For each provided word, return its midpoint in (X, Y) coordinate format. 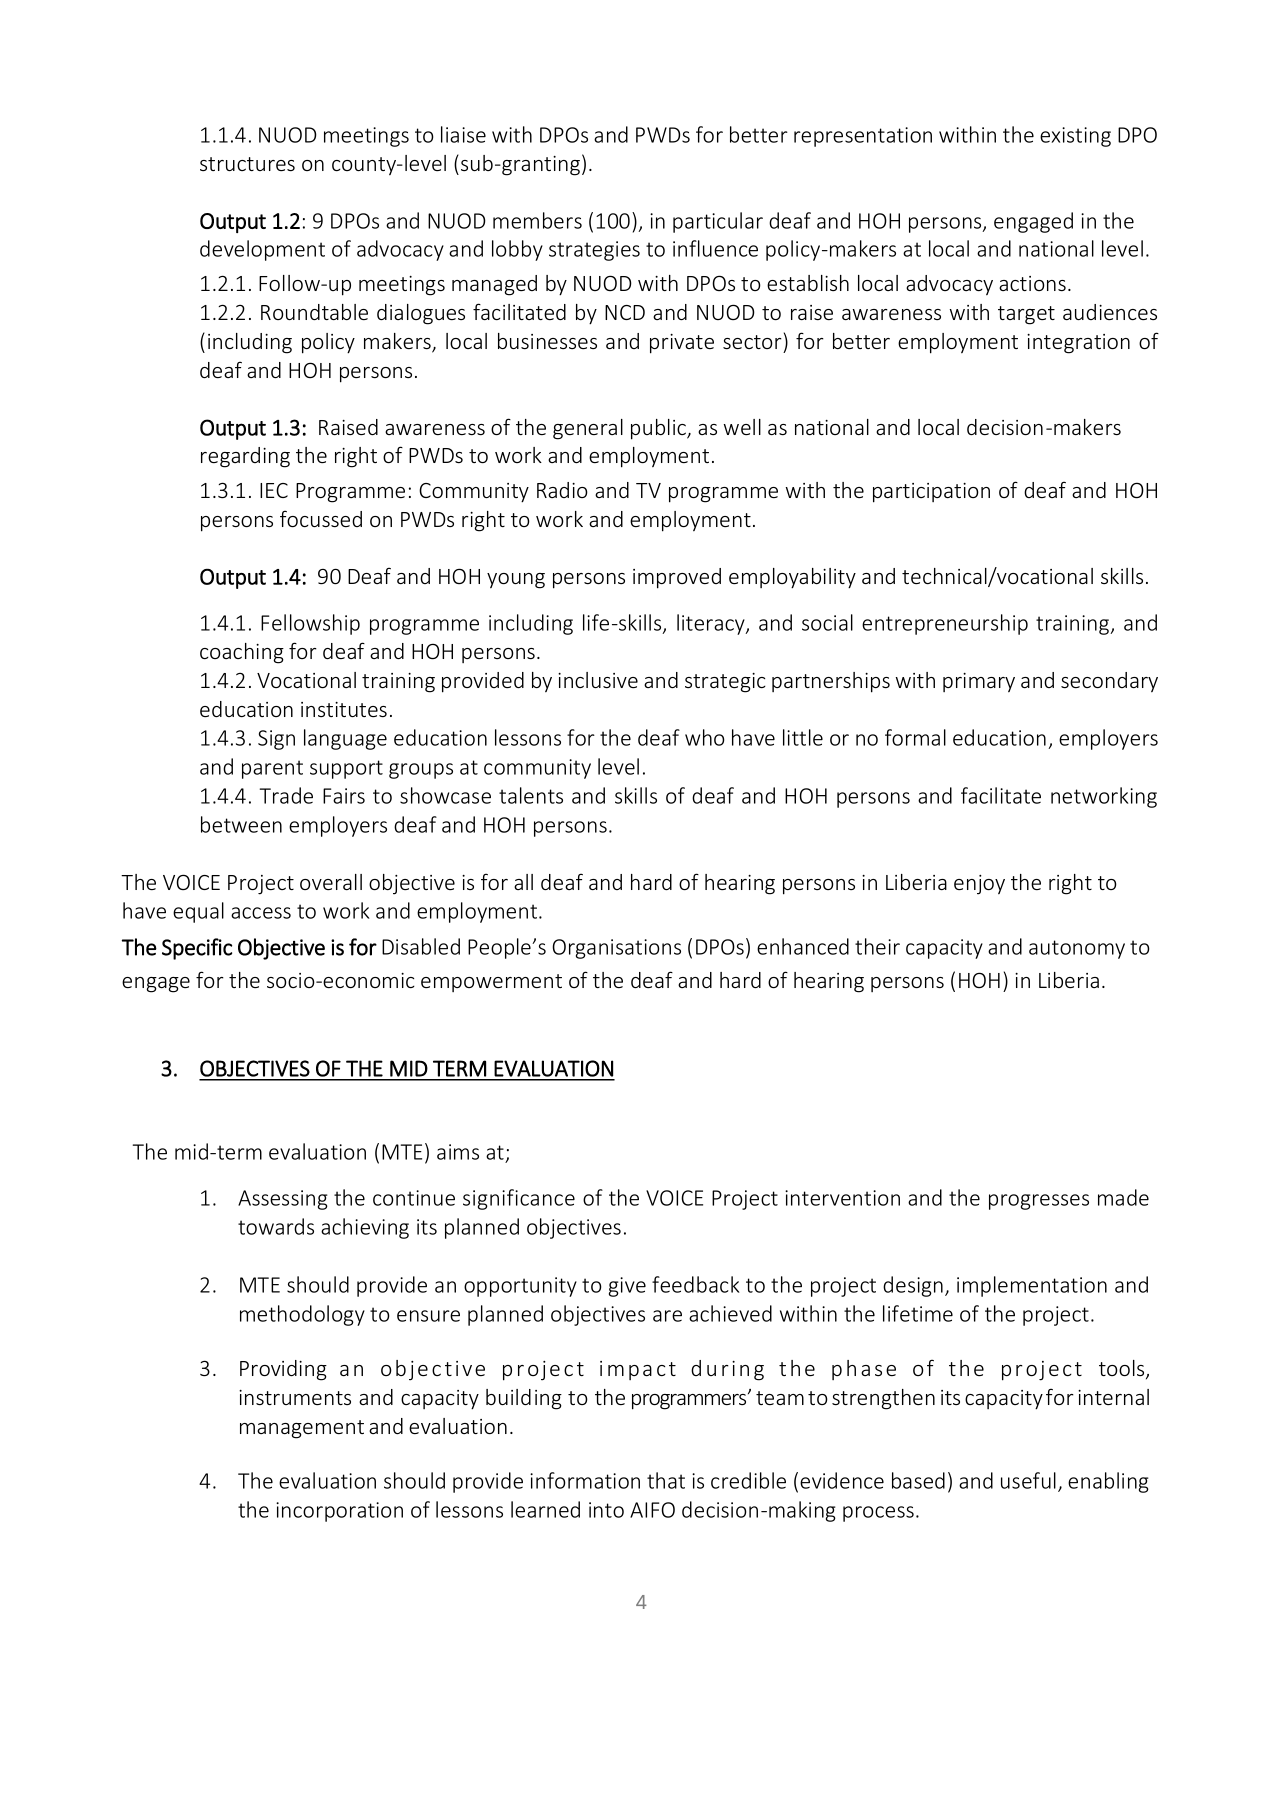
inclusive (598, 680)
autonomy (1077, 949)
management (302, 1429)
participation (931, 493)
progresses (1039, 1202)
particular (718, 222)
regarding (245, 457)
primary (979, 682)
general (588, 429)
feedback (696, 1284)
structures (247, 164)
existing (1075, 137)
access (261, 913)
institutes (344, 709)
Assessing (283, 1200)
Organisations (616, 949)
